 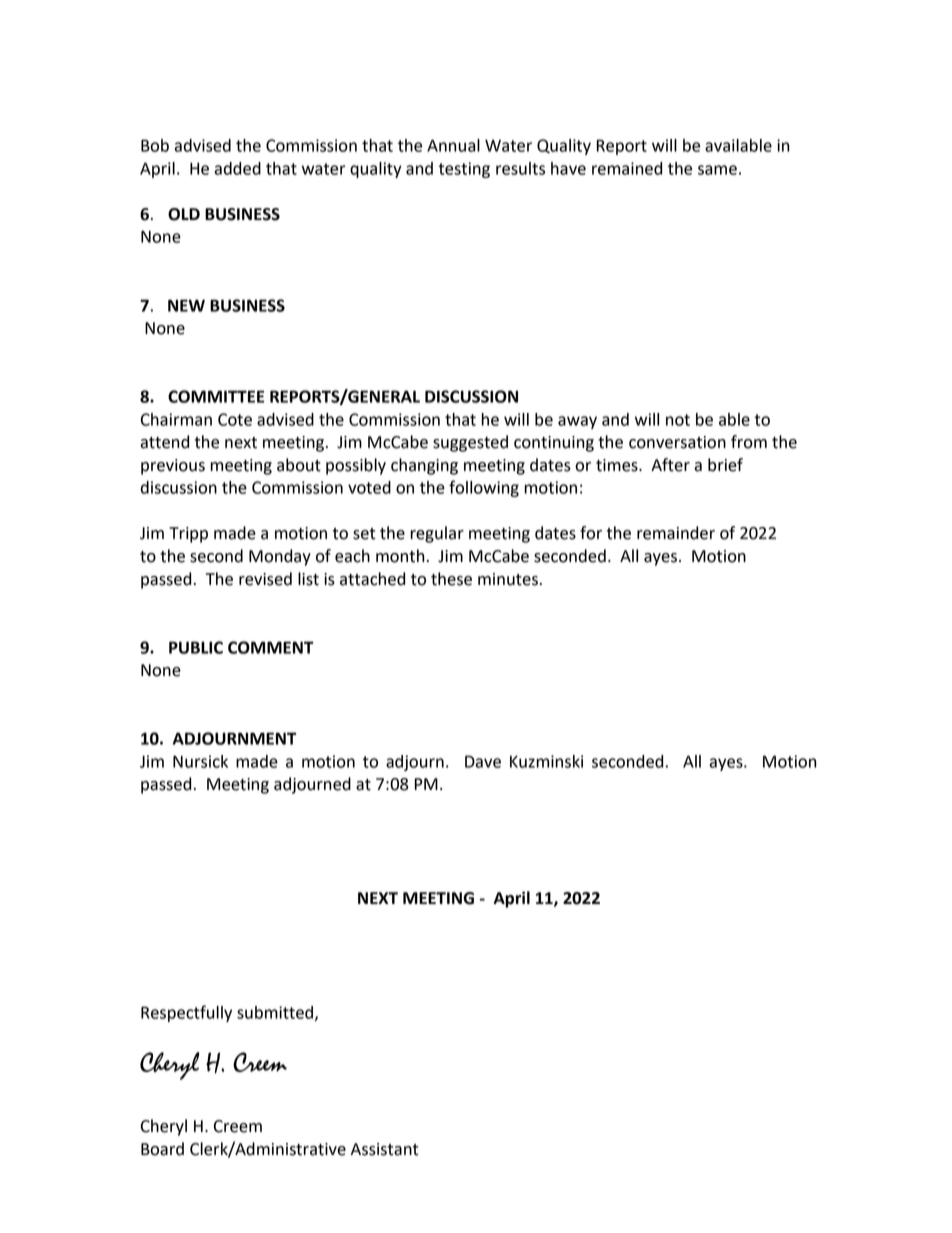 What do you see at coordinates (384, 1149) in the document?
I see `Assistant` at bounding box center [384, 1149].
